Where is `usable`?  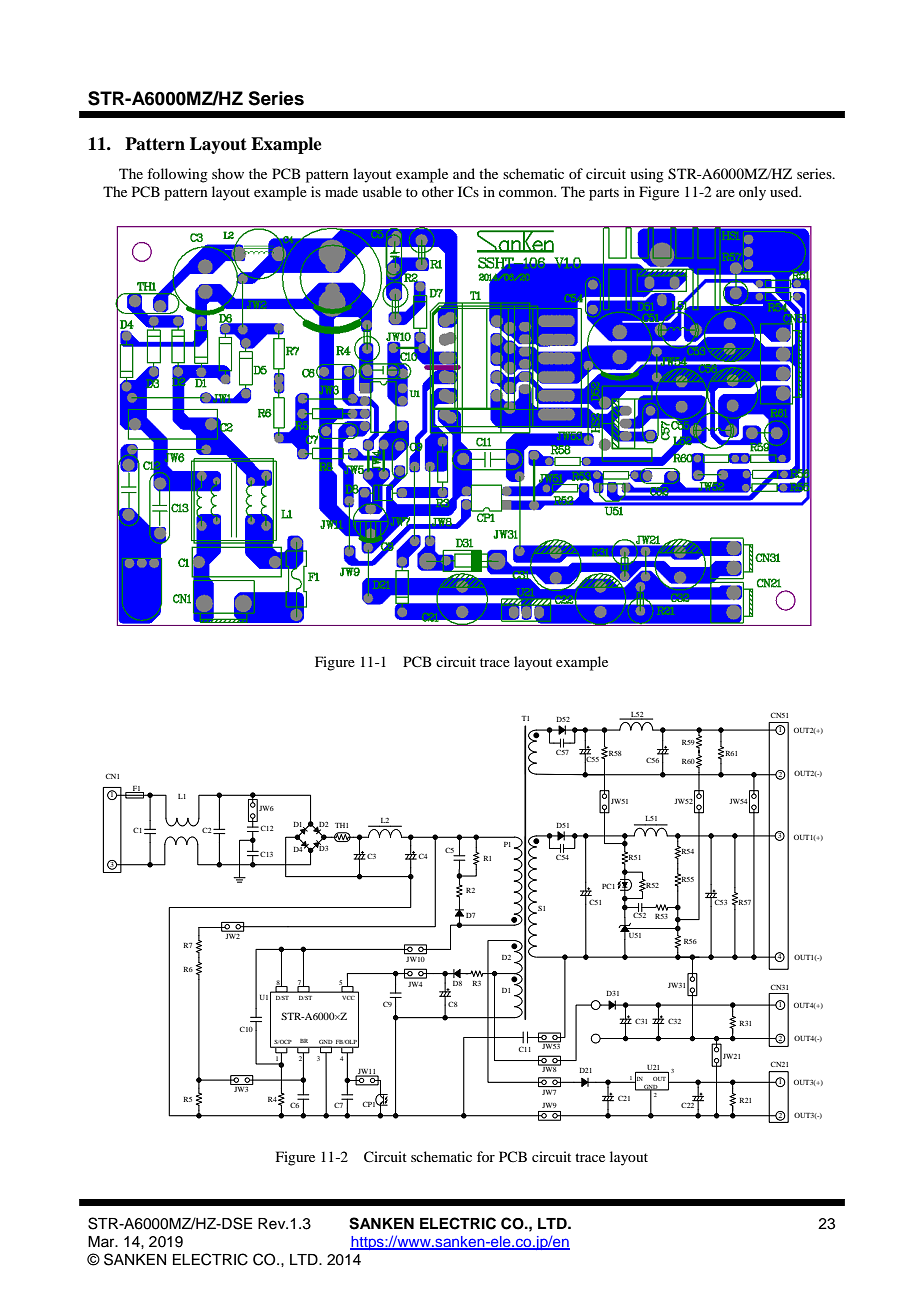
usable is located at coordinates (382, 191).
